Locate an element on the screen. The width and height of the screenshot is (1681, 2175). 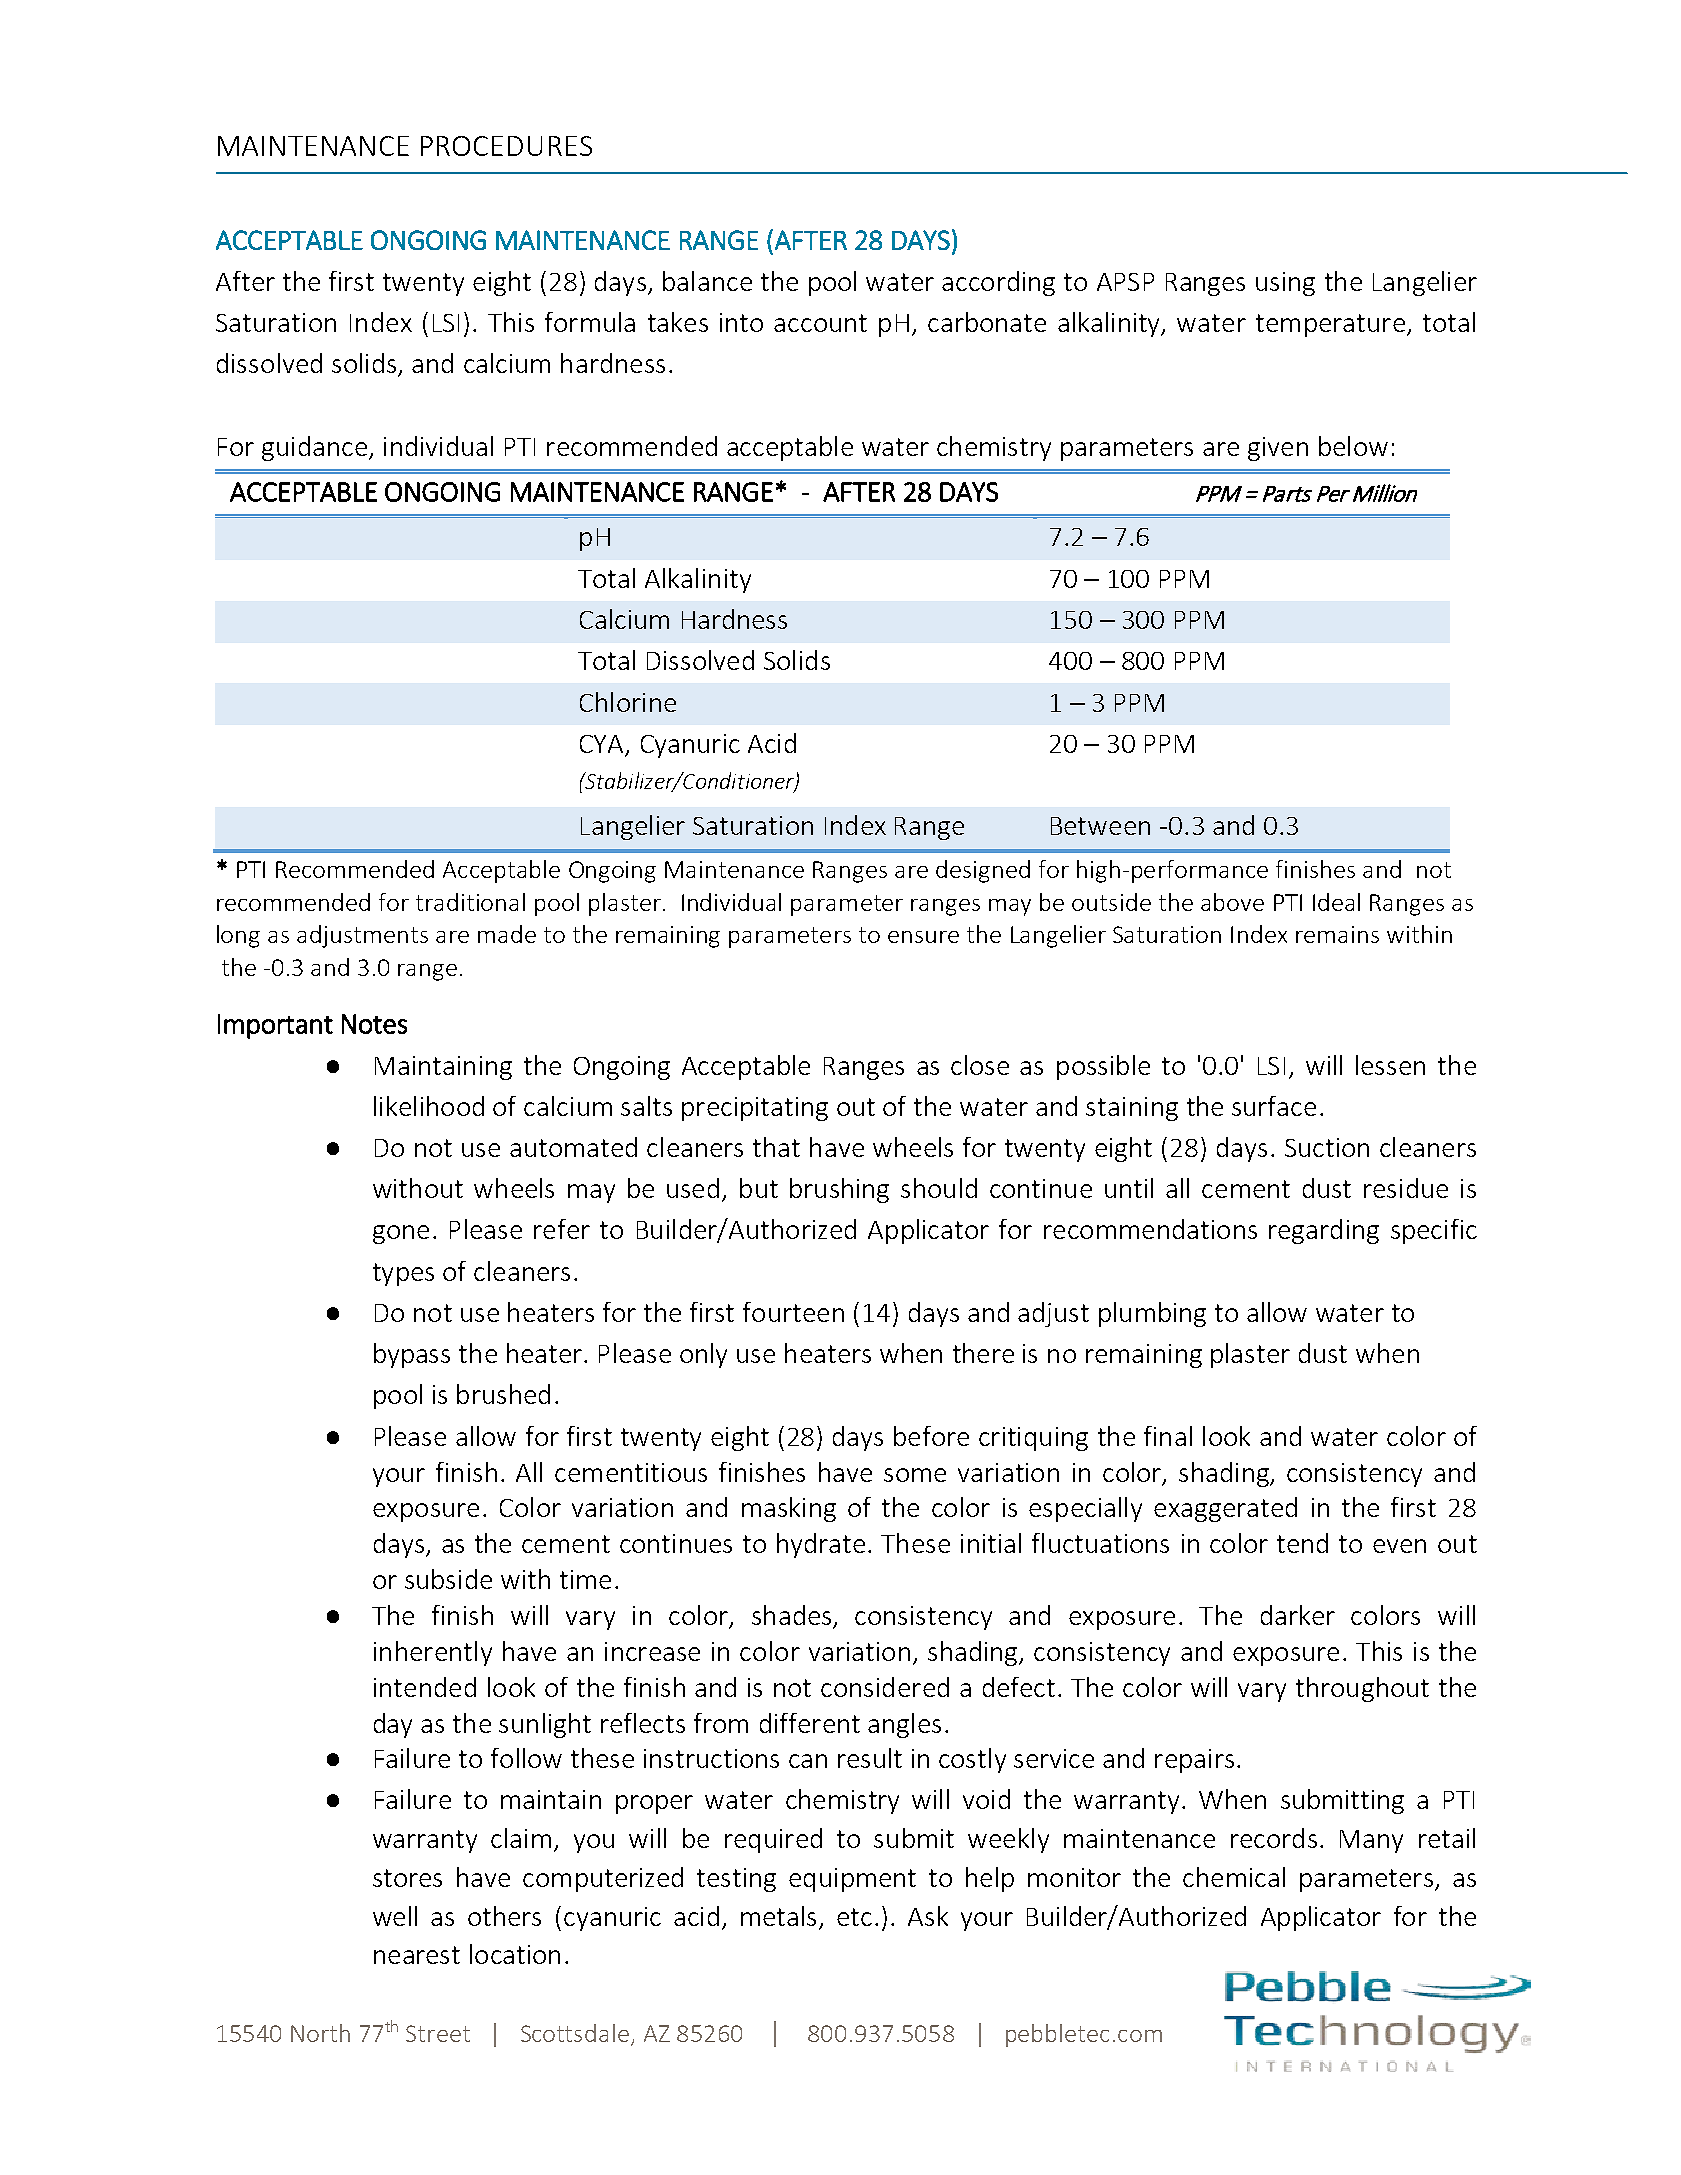
account is located at coordinates (820, 323).
